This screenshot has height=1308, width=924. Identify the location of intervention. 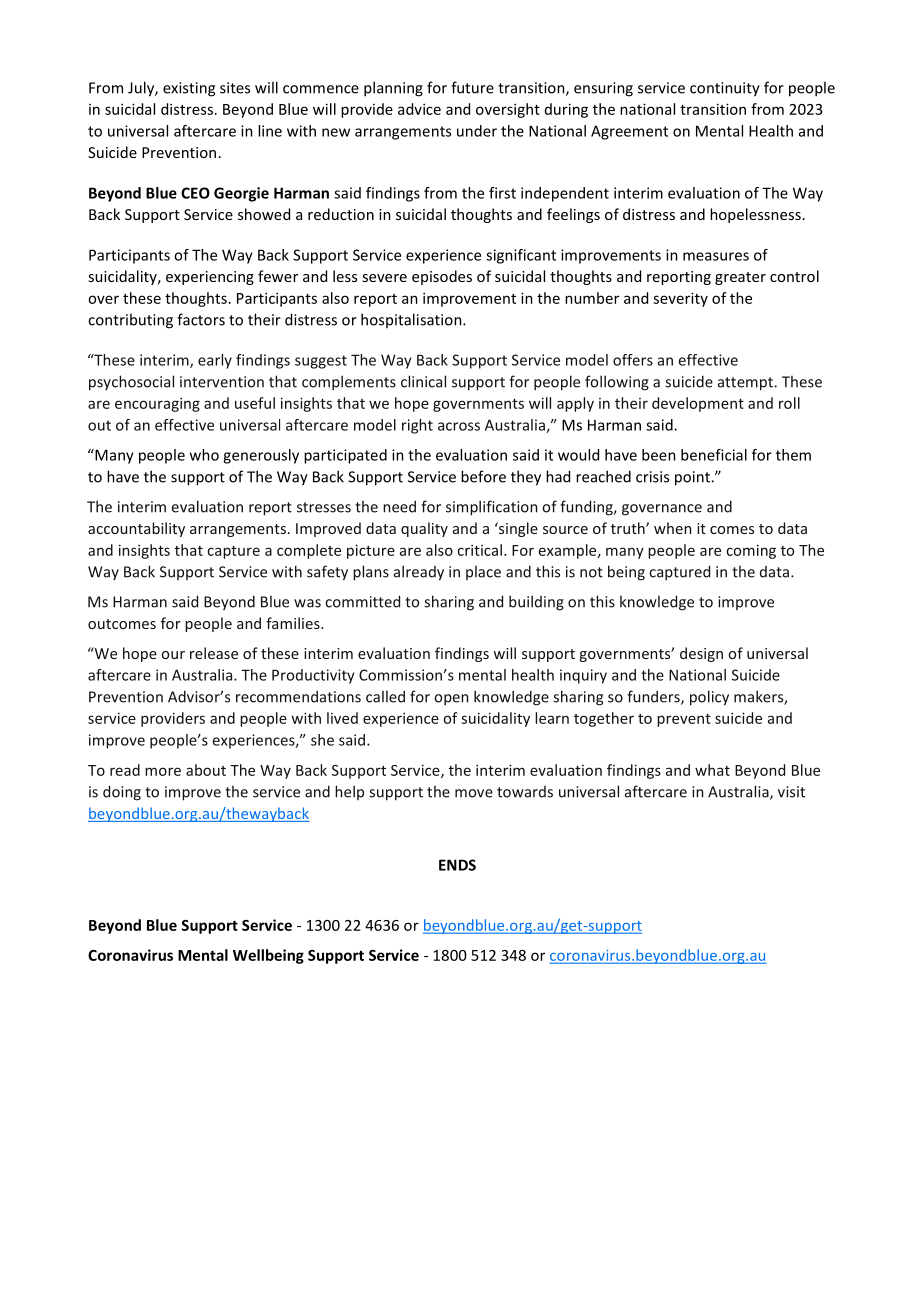
(222, 382).
